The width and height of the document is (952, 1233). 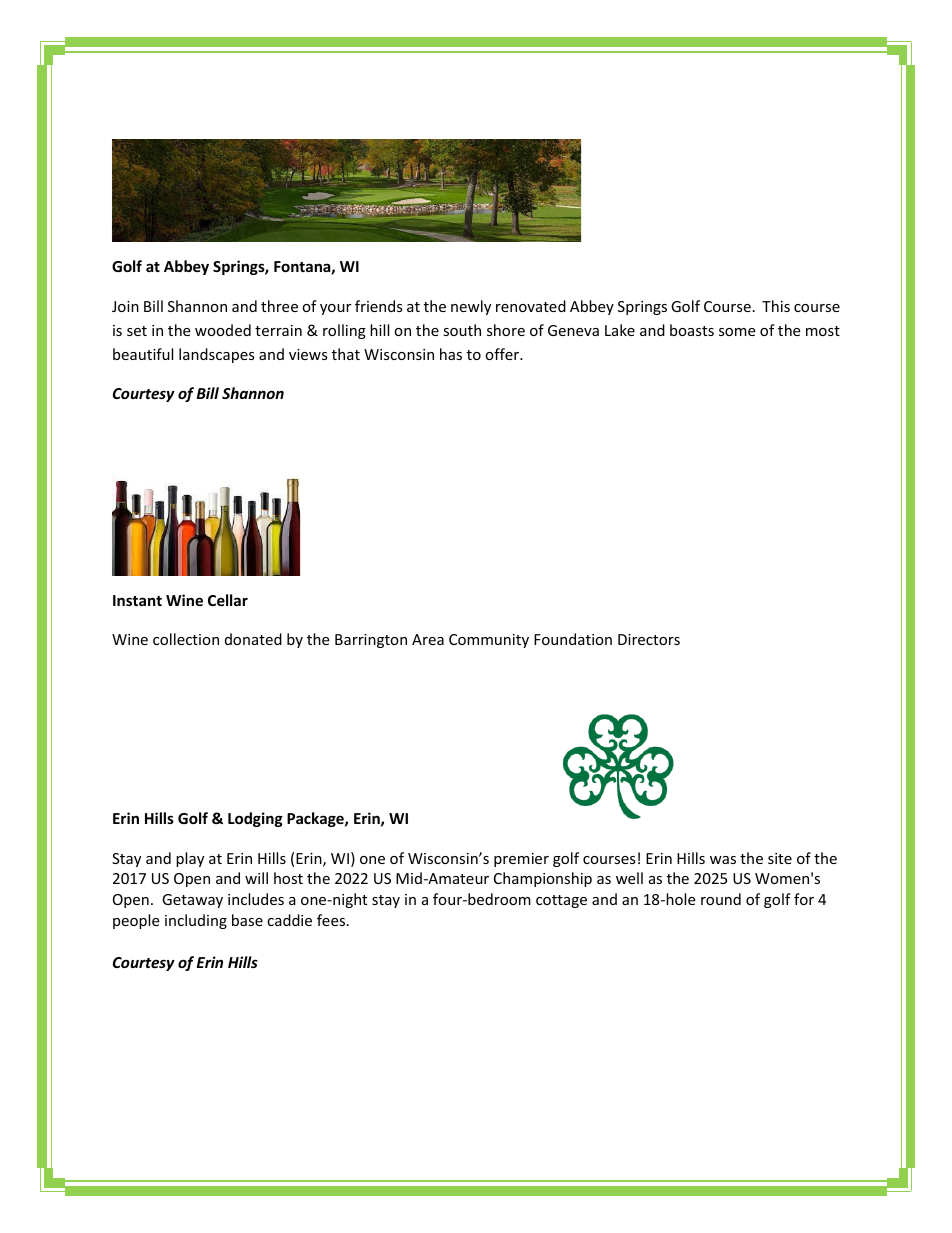 I want to click on wooded, so click(x=223, y=330).
